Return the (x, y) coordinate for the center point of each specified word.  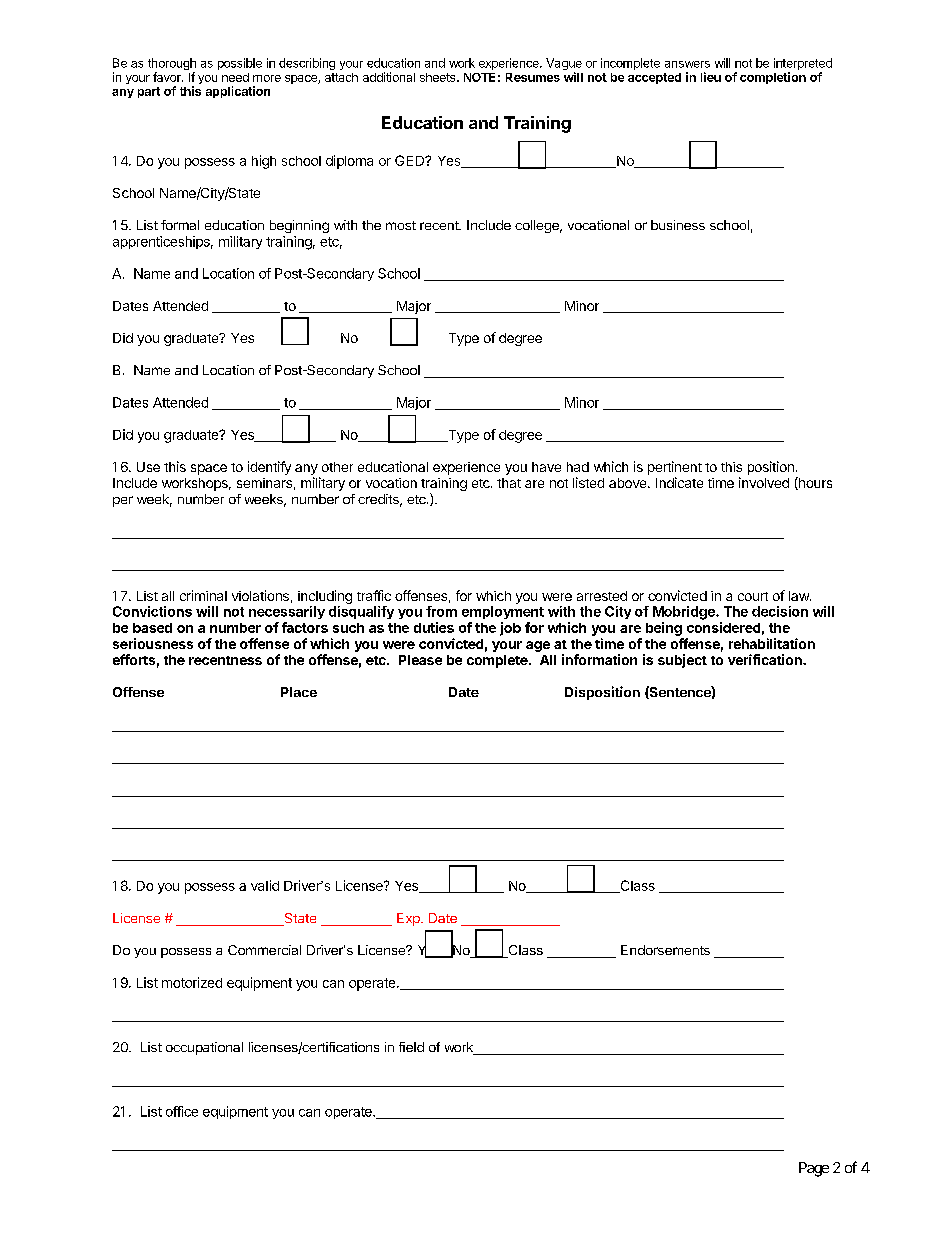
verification (766, 659)
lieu (711, 77)
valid (265, 885)
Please (420, 660)
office (182, 1111)
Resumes (533, 77)
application (238, 92)
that (509, 483)
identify (269, 468)
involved (764, 482)
